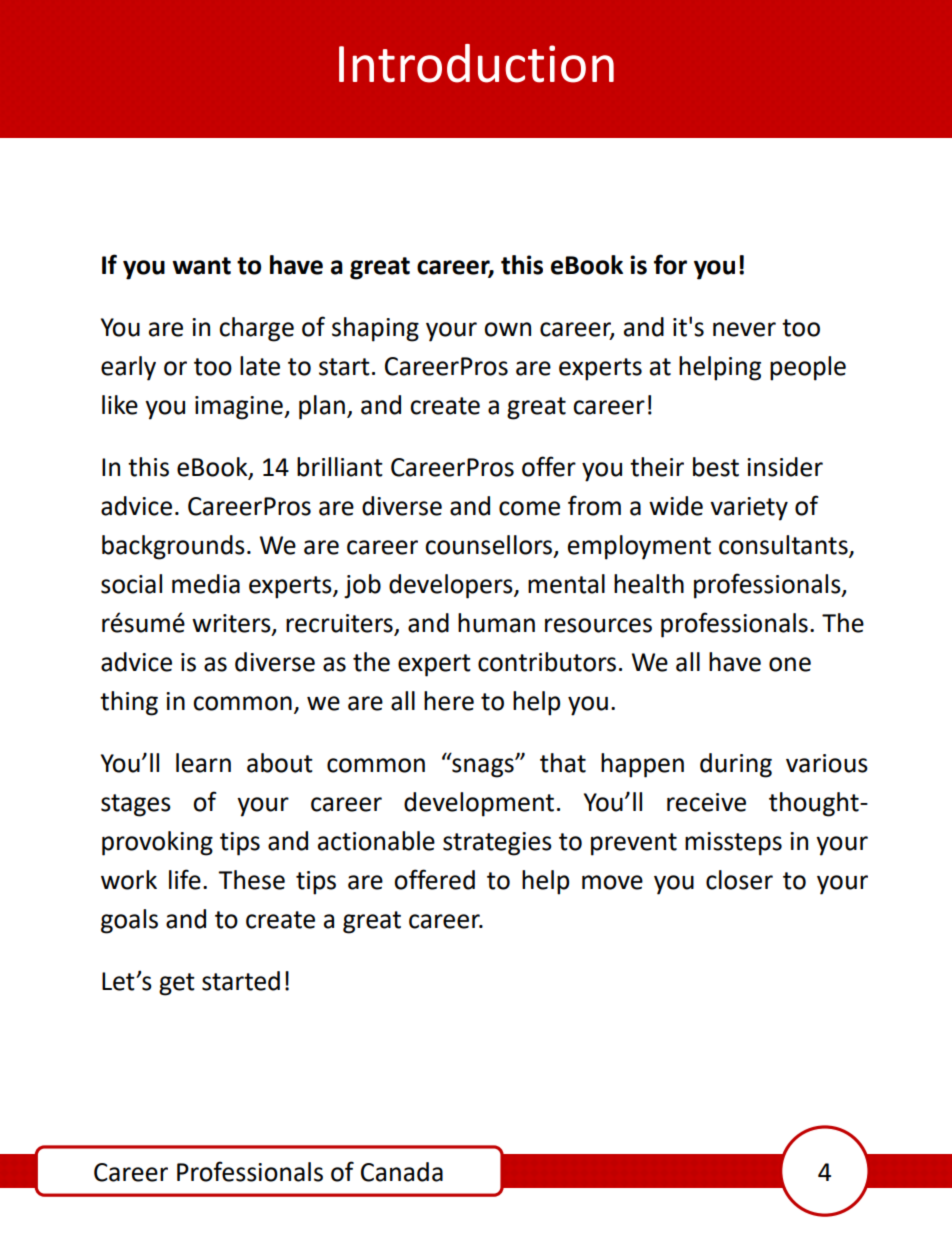  Describe the element at coordinates (744, 329) in the screenshot. I see `never` at that location.
